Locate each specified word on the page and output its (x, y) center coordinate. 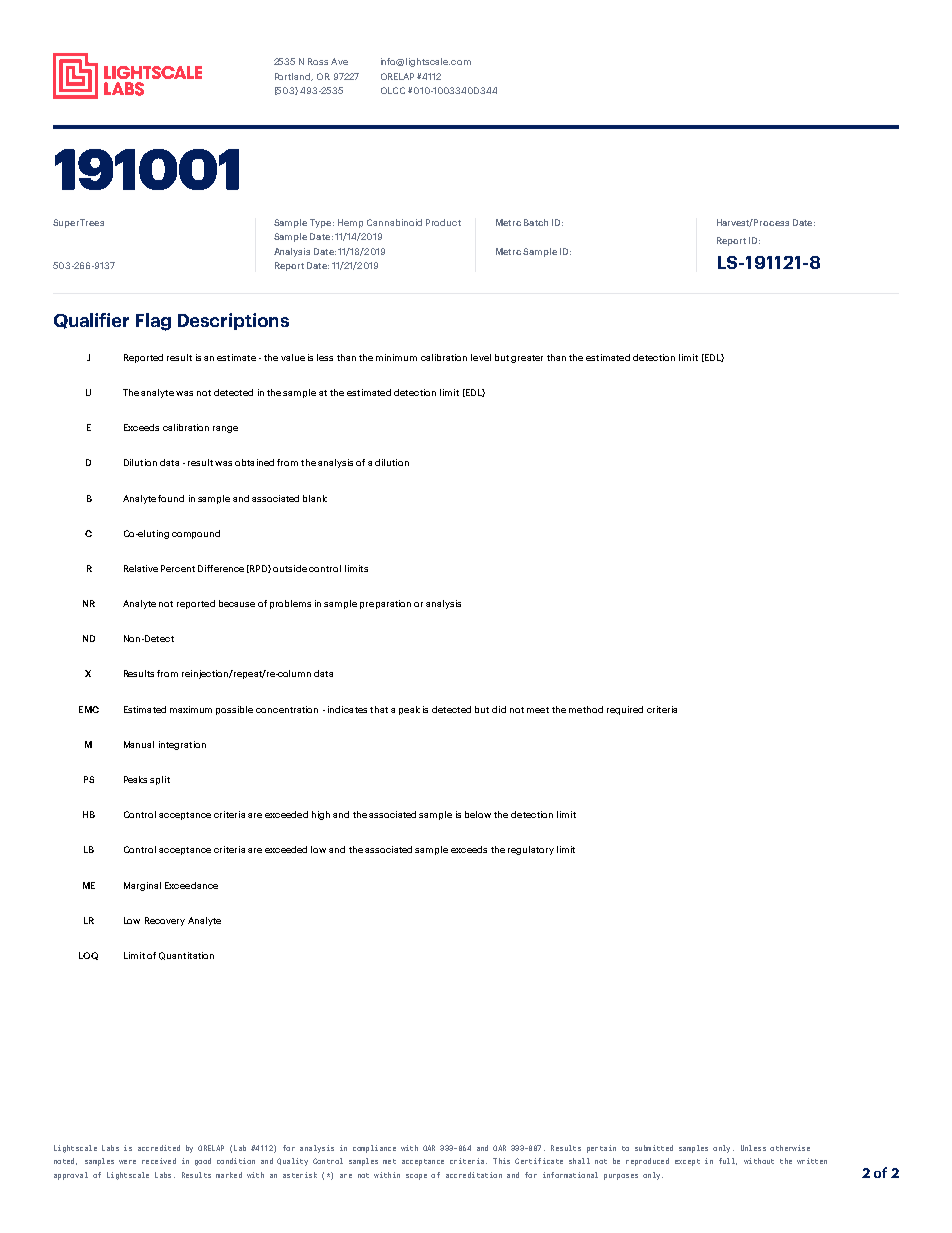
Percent (178, 568)
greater (527, 359)
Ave (339, 61)
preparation (385, 604)
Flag (153, 322)
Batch (536, 222)
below (478, 814)
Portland (294, 77)
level (481, 357)
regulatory (531, 850)
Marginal (142, 886)
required (625, 710)
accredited (159, 1148)
